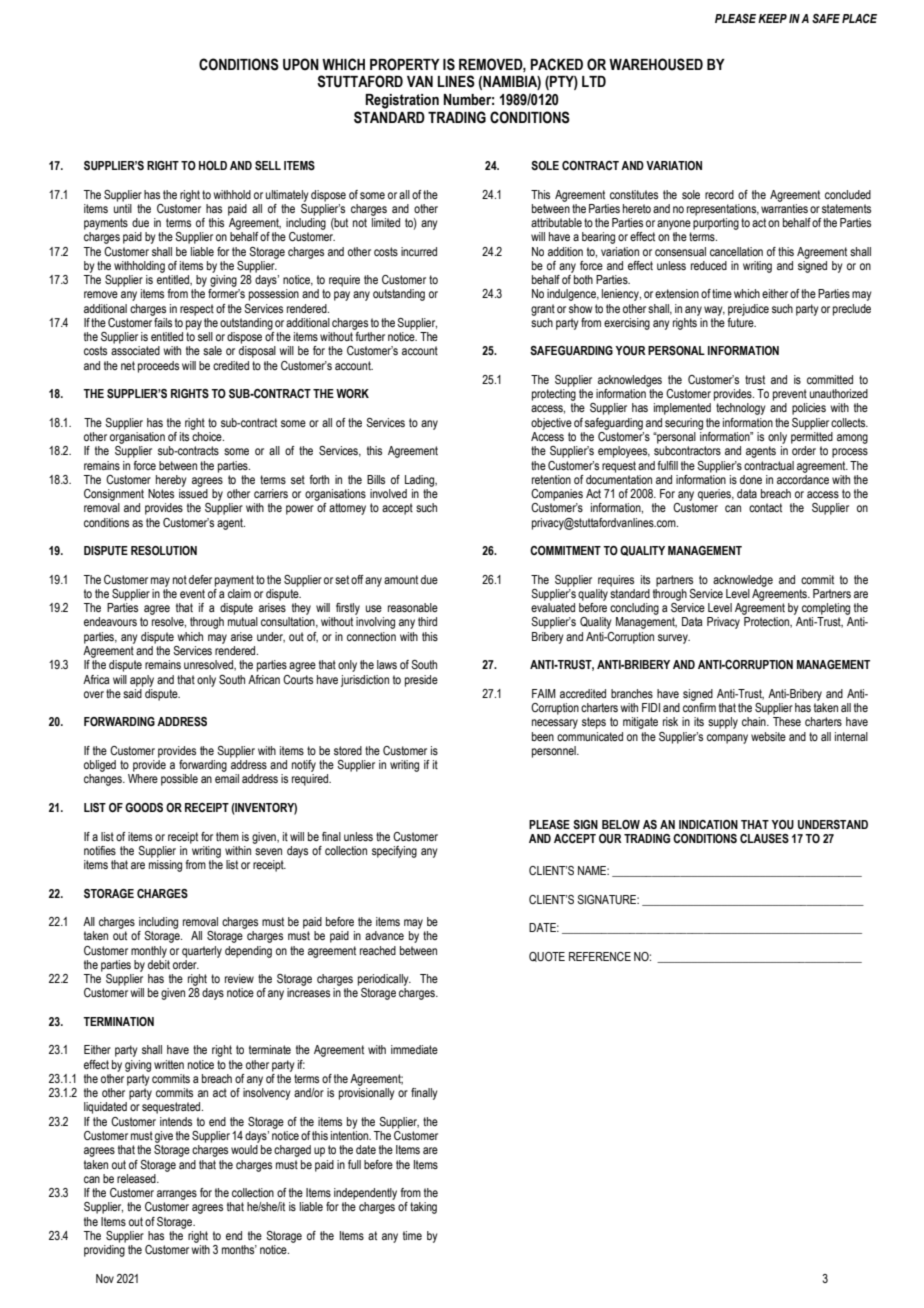  I want to click on REFERENCE, so click(600, 956).
